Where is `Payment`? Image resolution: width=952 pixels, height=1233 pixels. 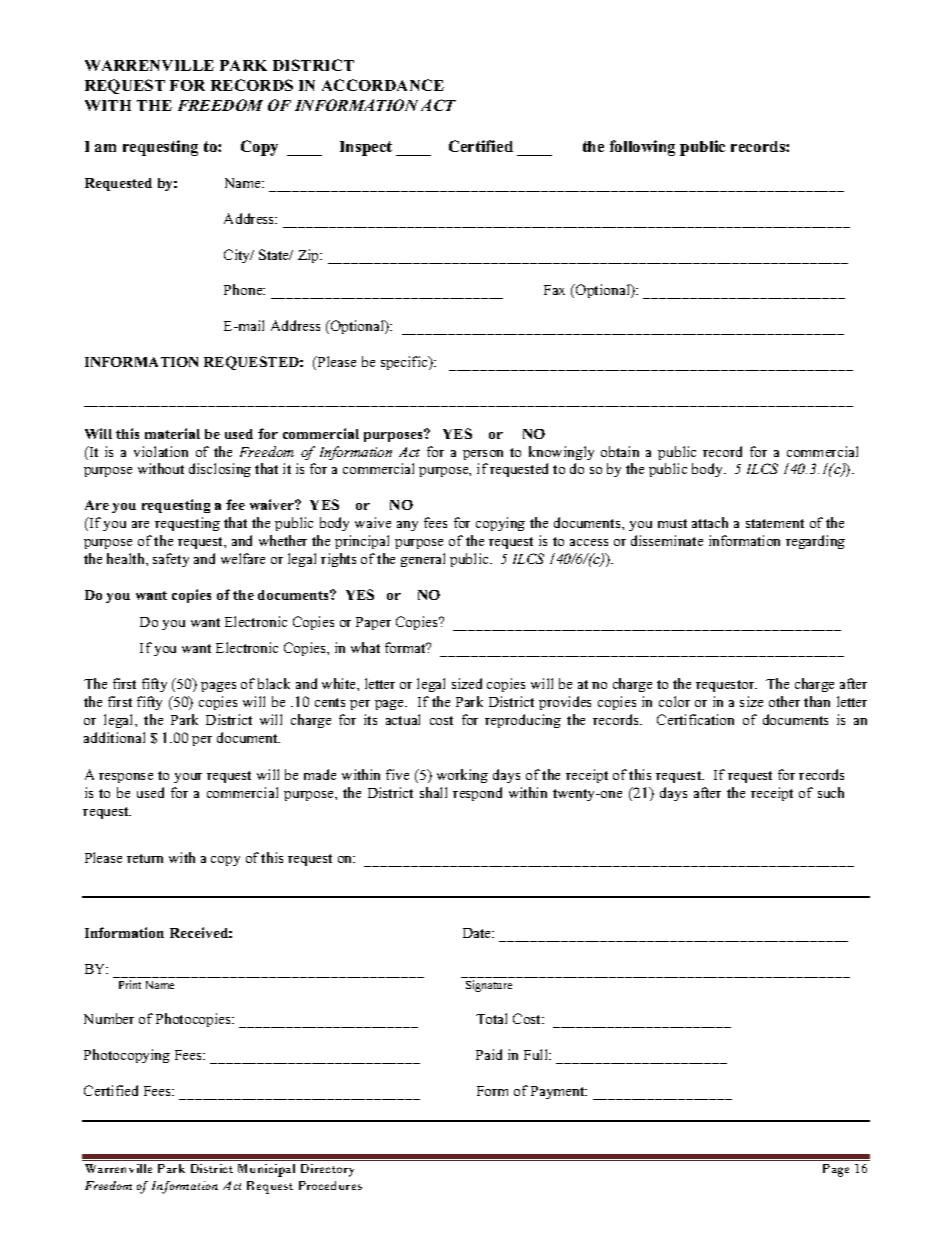
Payment is located at coordinates (559, 1092).
